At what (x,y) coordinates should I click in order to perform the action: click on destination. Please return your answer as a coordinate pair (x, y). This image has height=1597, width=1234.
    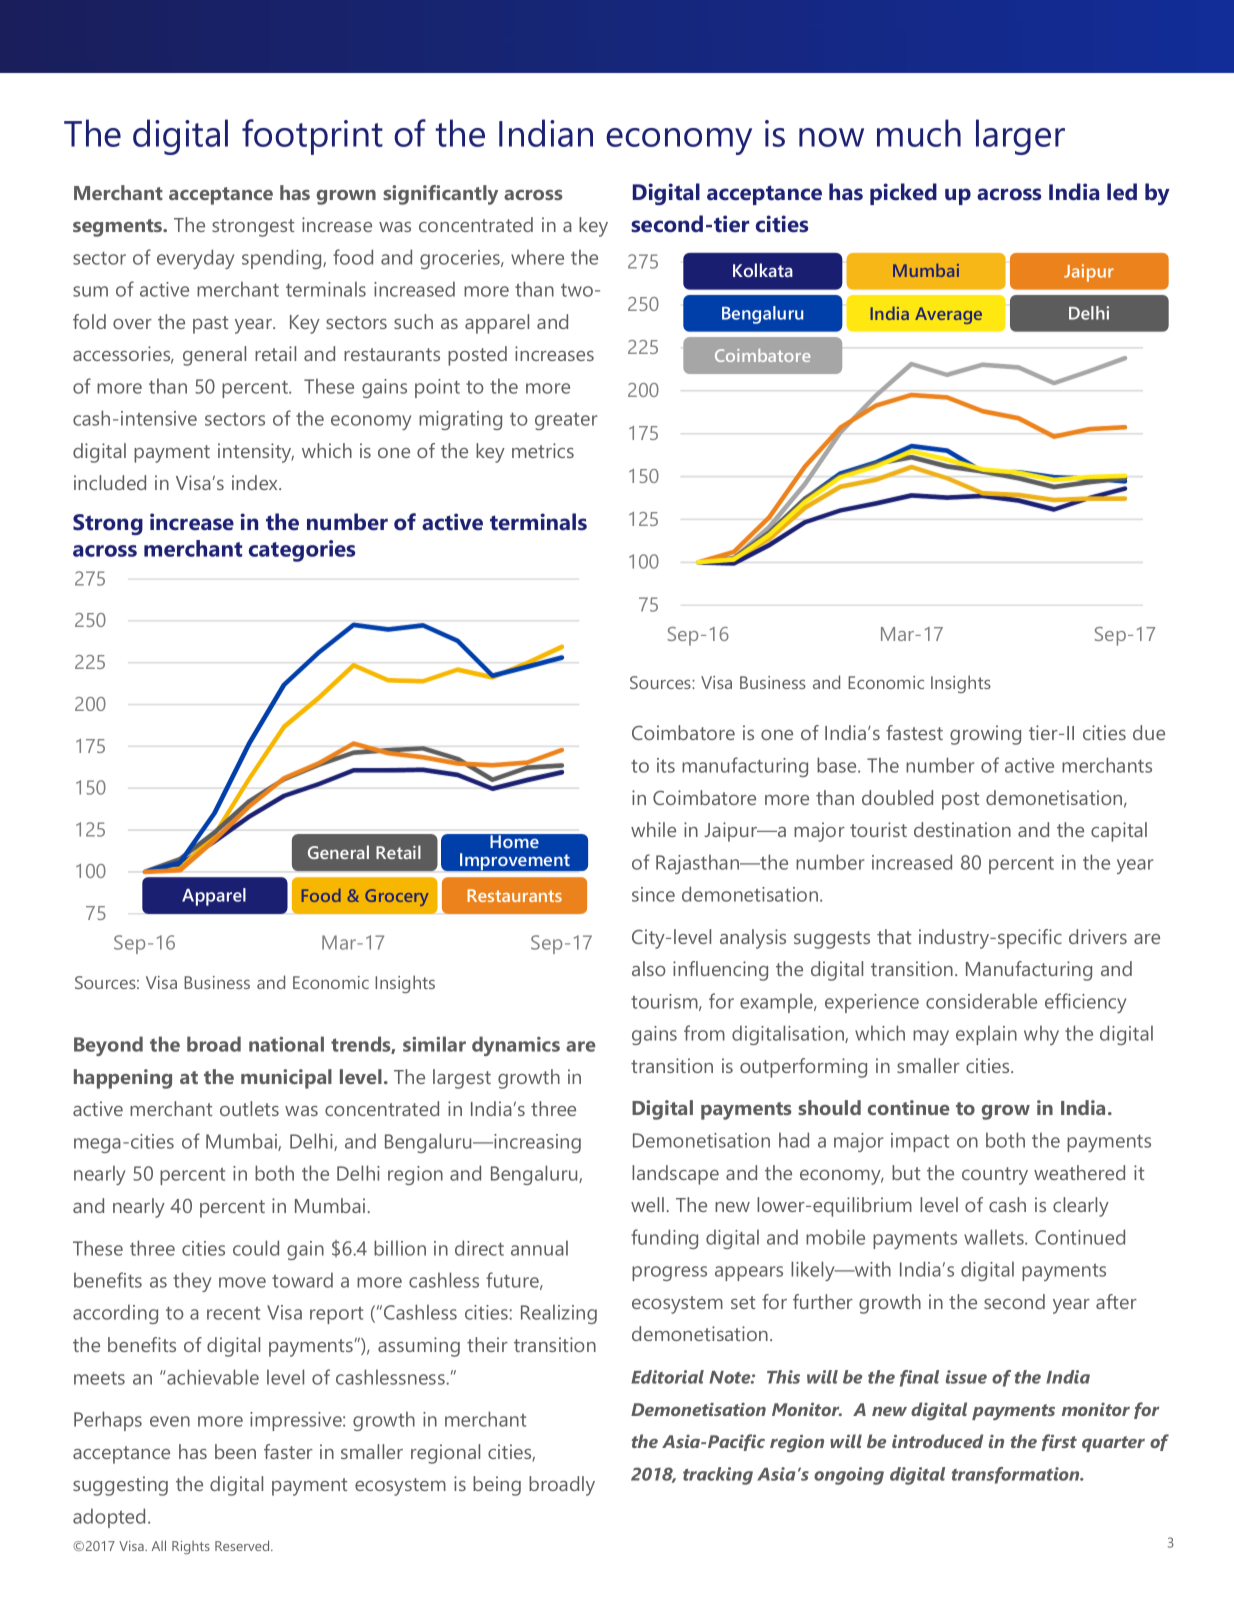
    Looking at the image, I should click on (962, 829).
